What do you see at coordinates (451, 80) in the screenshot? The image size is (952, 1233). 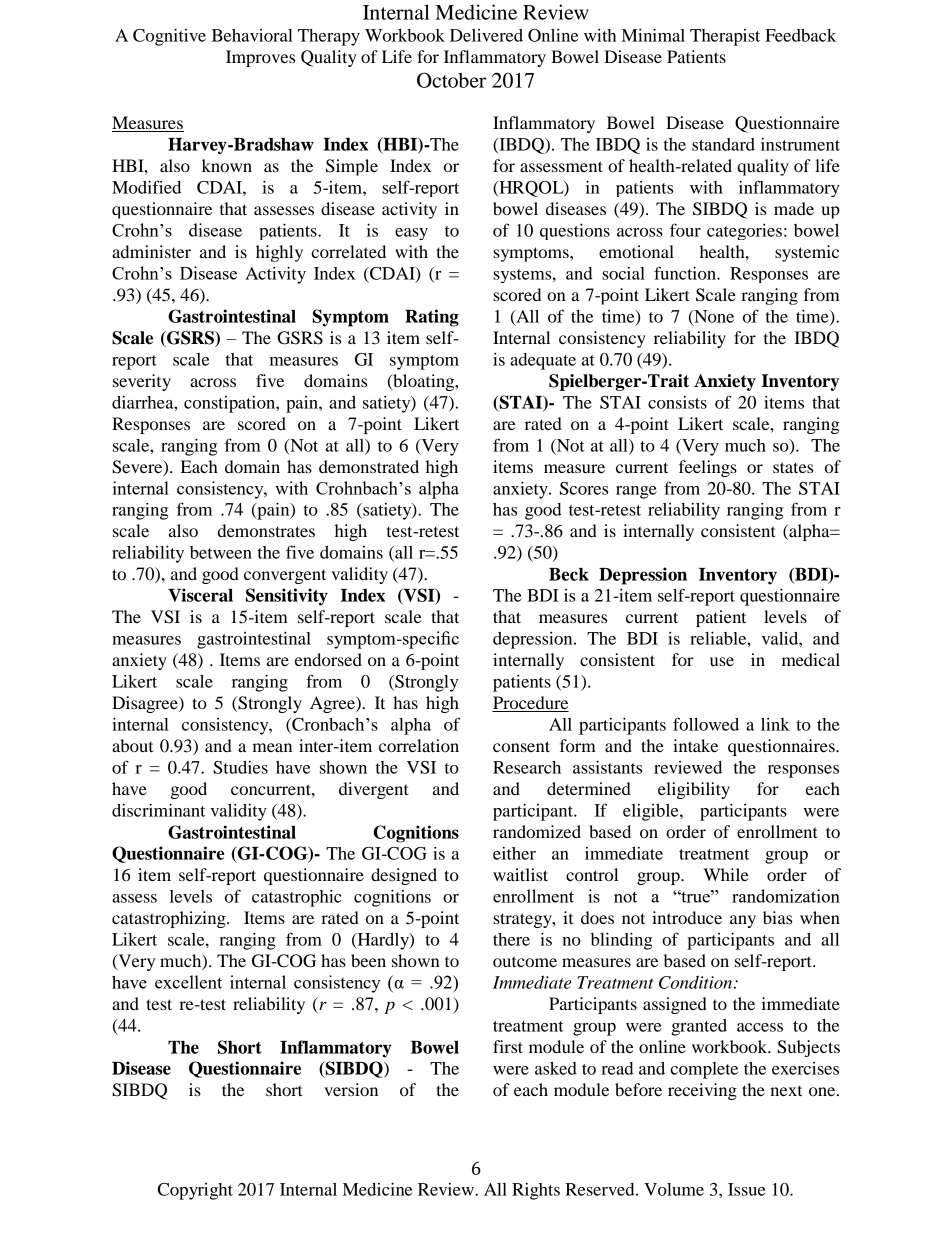 I see `October` at bounding box center [451, 80].
